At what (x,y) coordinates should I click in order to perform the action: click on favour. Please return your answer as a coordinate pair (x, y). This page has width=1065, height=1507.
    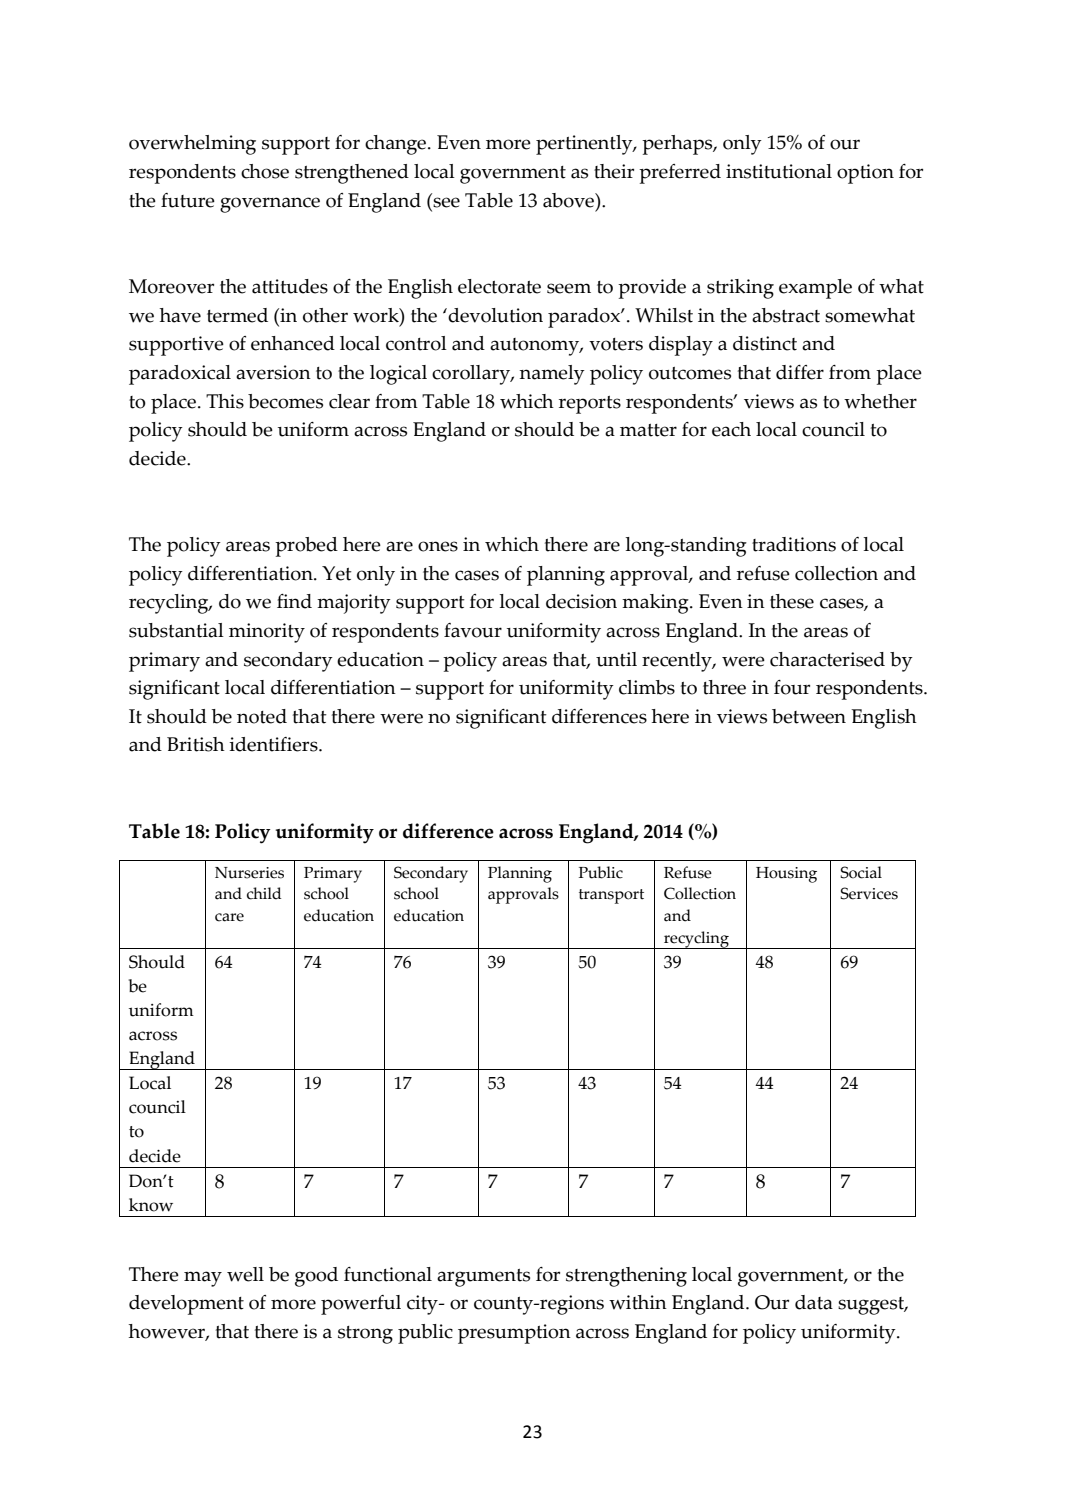
    Looking at the image, I should click on (473, 630).
